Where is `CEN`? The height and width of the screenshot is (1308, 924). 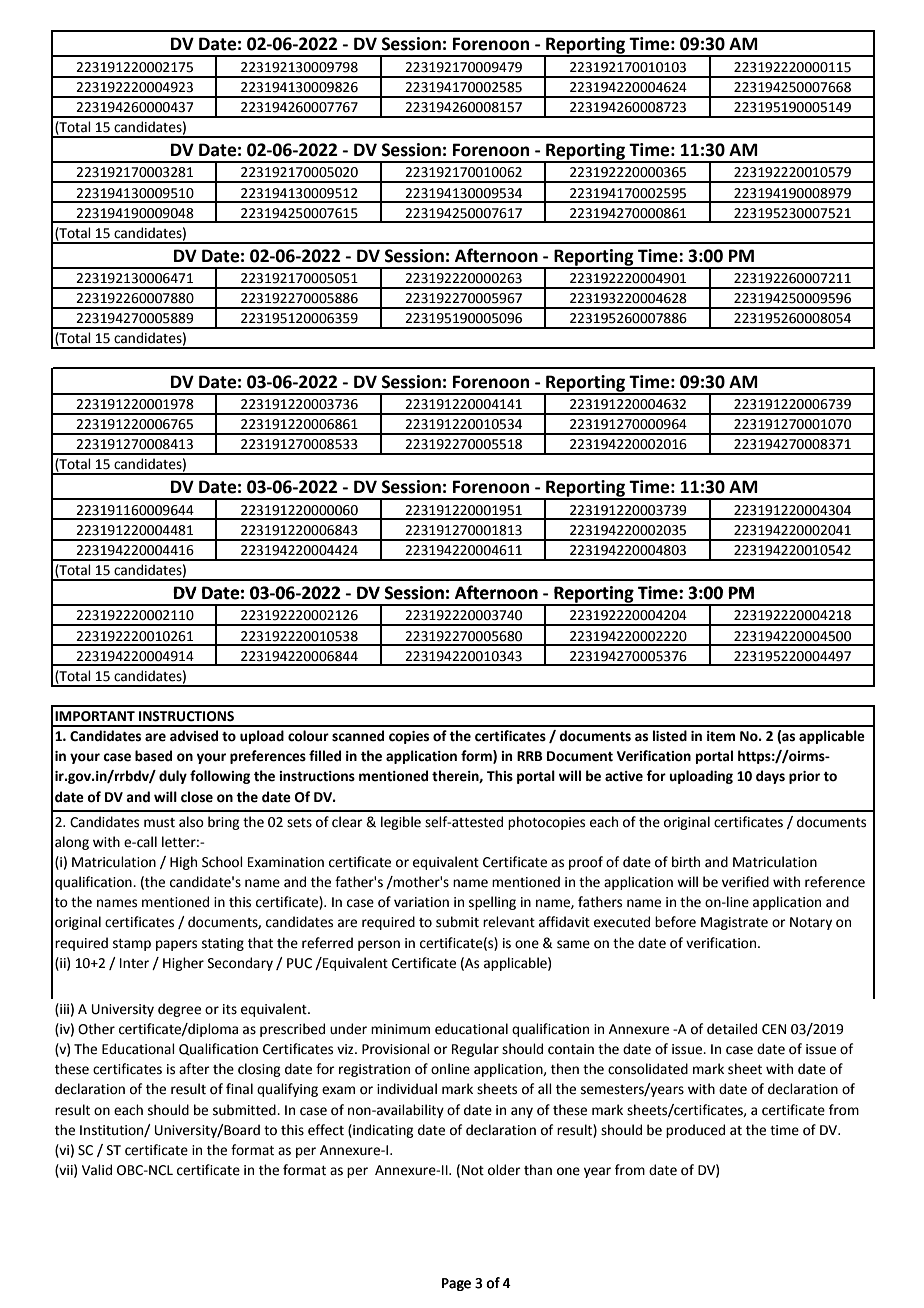
CEN is located at coordinates (774, 1029).
